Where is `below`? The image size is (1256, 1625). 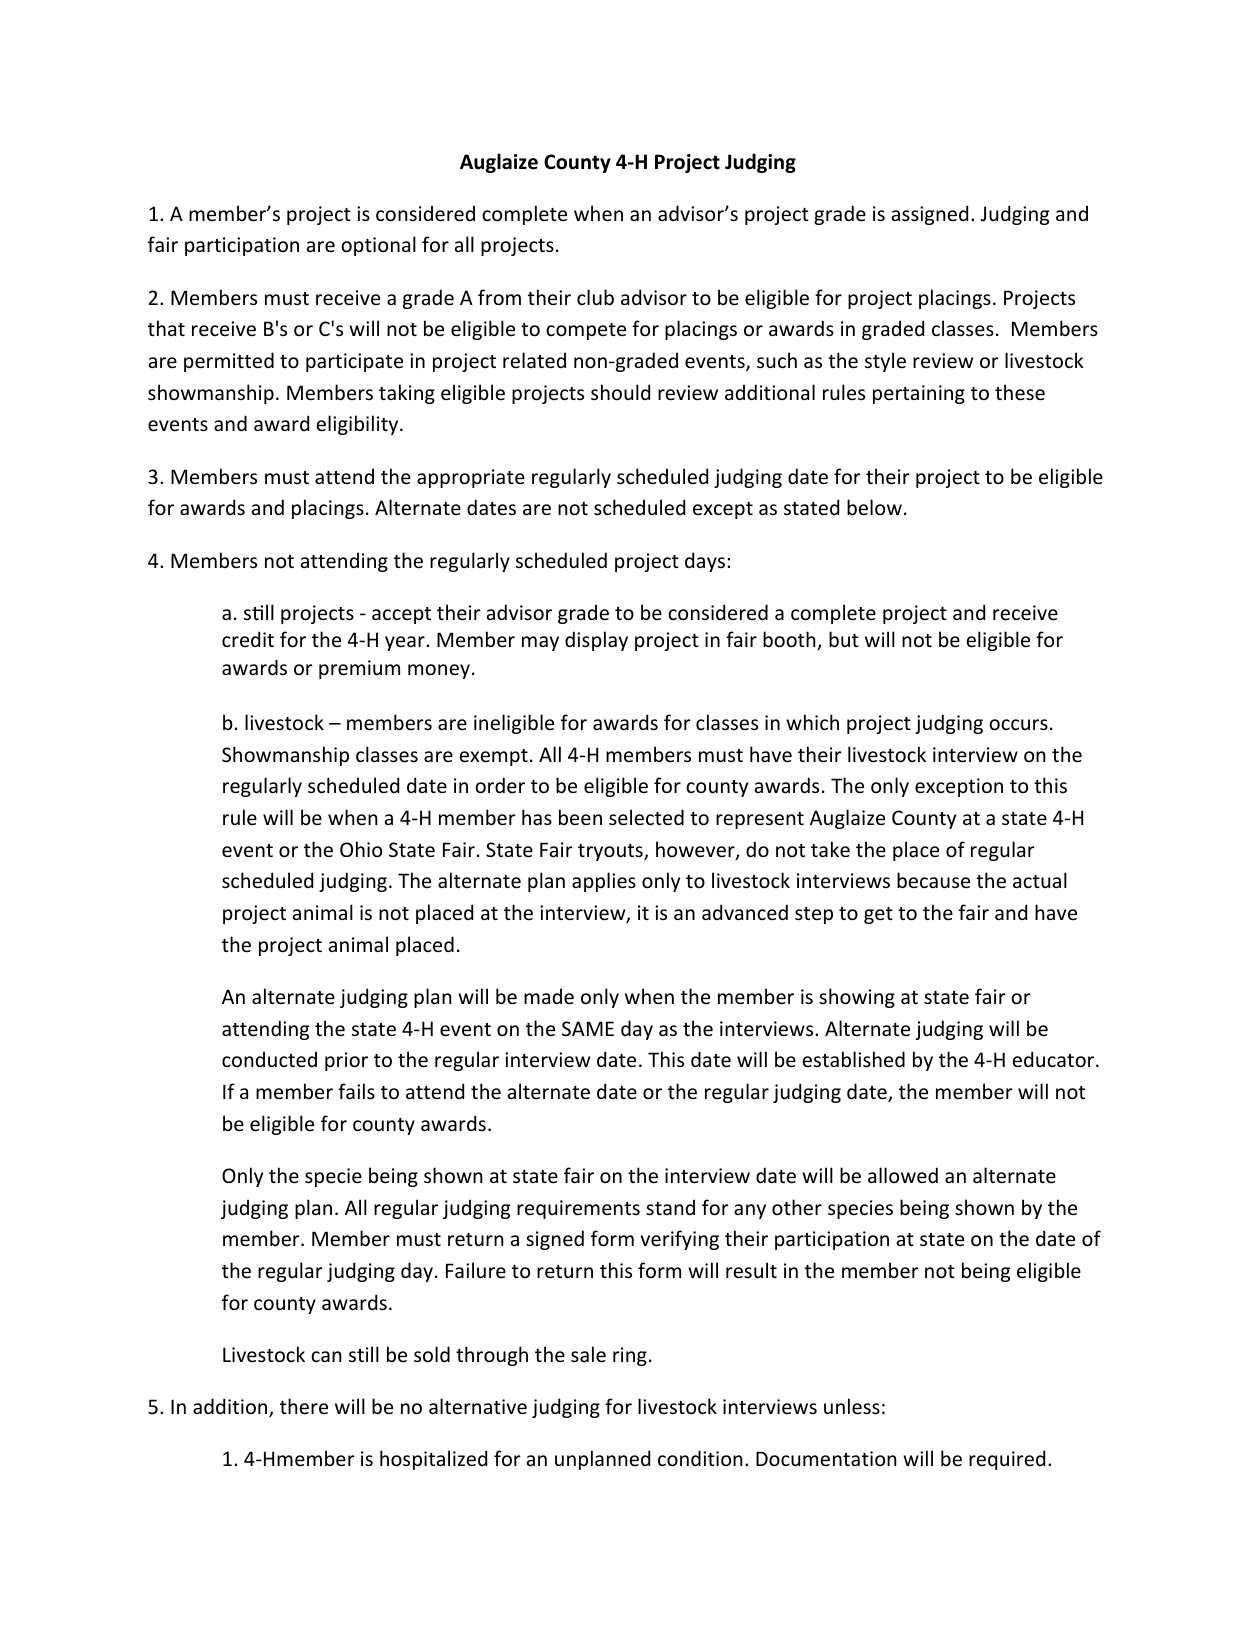
below is located at coordinates (874, 507).
